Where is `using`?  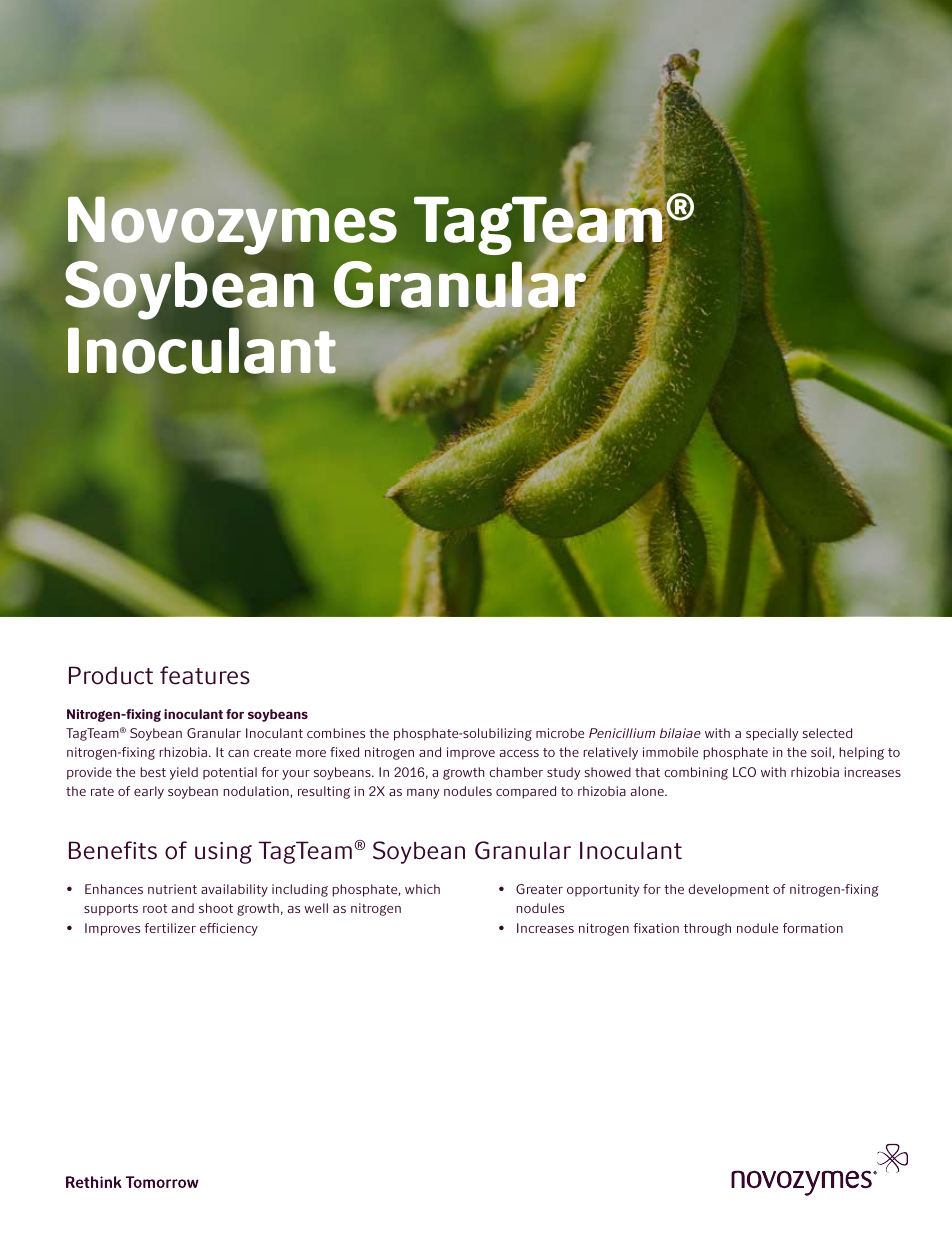 using is located at coordinates (223, 853).
